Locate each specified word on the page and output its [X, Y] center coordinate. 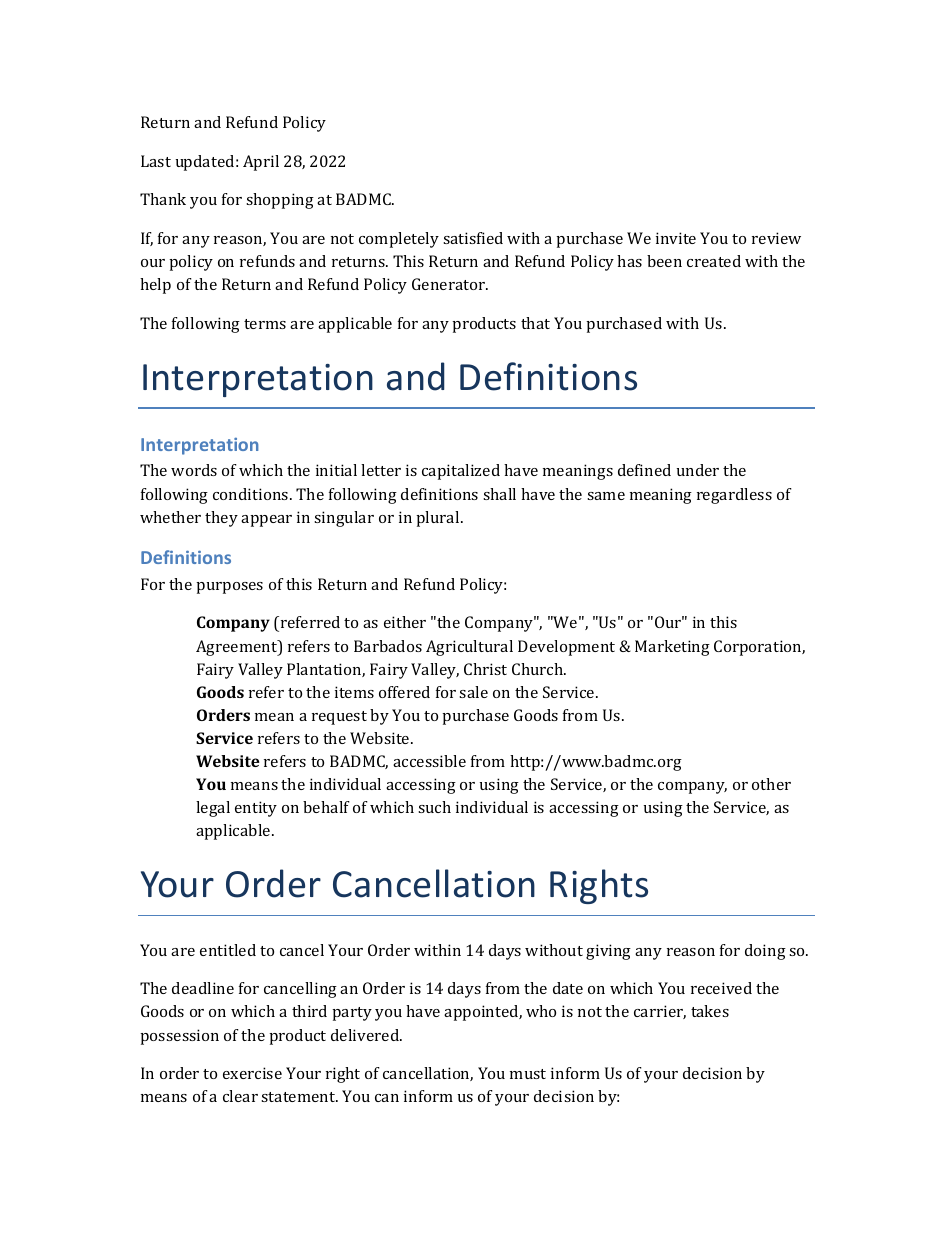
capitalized [461, 472]
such [434, 807]
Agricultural [469, 648]
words [194, 470]
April [261, 163]
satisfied [473, 238]
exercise [252, 1073]
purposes [229, 588]
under [698, 470]
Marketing [672, 648]
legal [213, 809]
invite [676, 238]
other [771, 784]
